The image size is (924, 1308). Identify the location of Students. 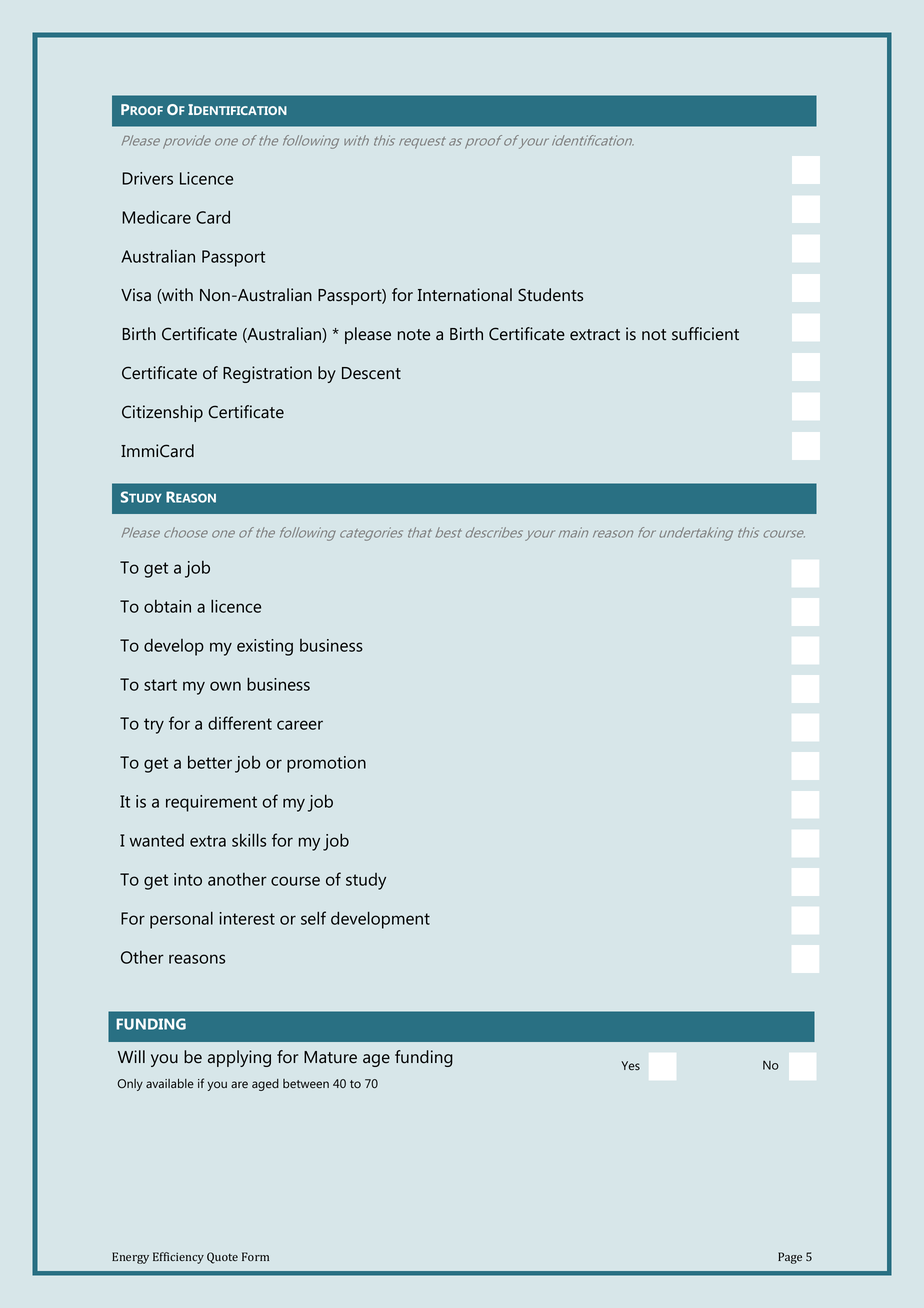
(550, 295).
